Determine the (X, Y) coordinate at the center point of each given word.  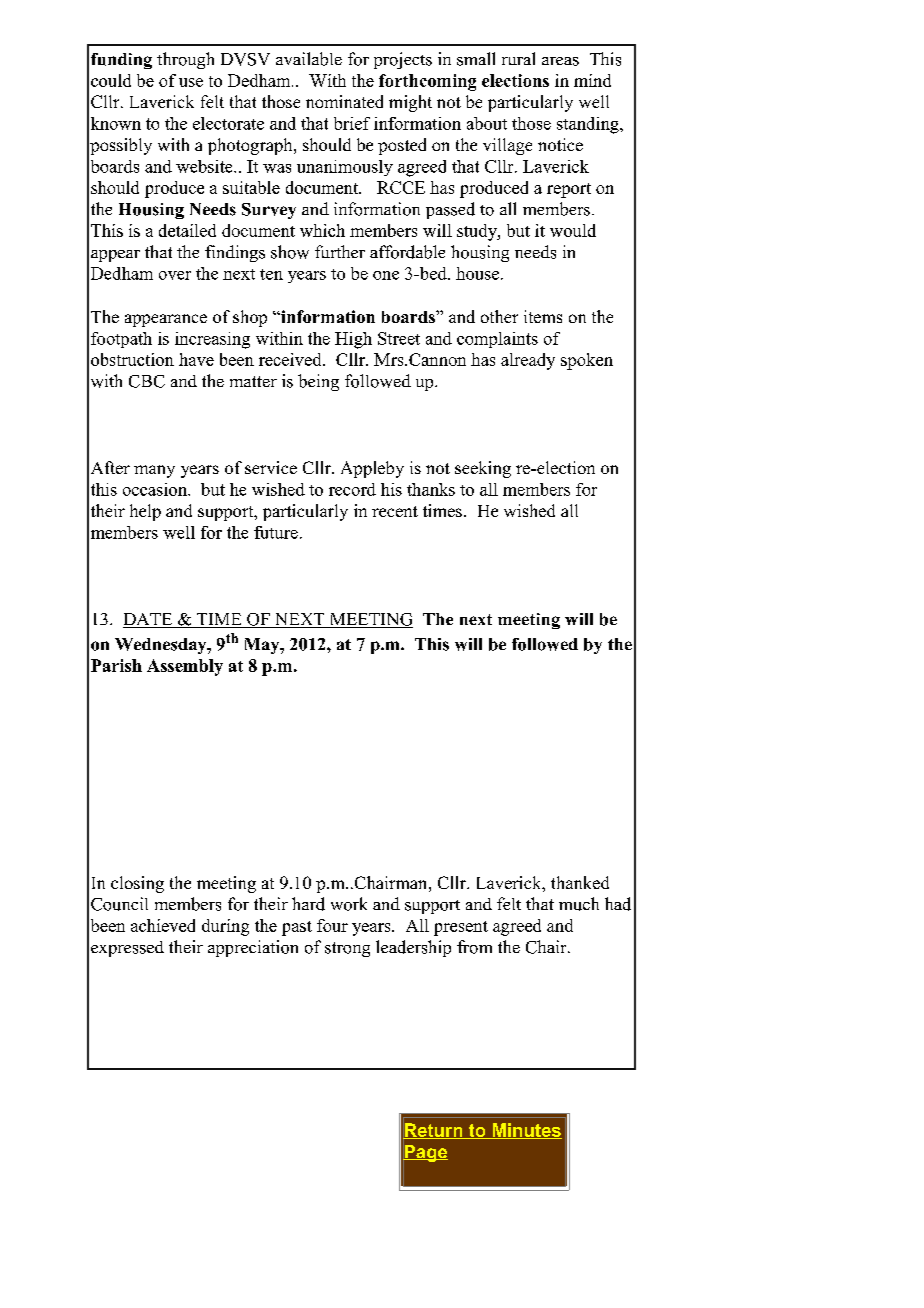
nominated (344, 101)
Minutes (526, 1131)
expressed (127, 949)
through (185, 60)
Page (425, 1153)
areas (560, 61)
